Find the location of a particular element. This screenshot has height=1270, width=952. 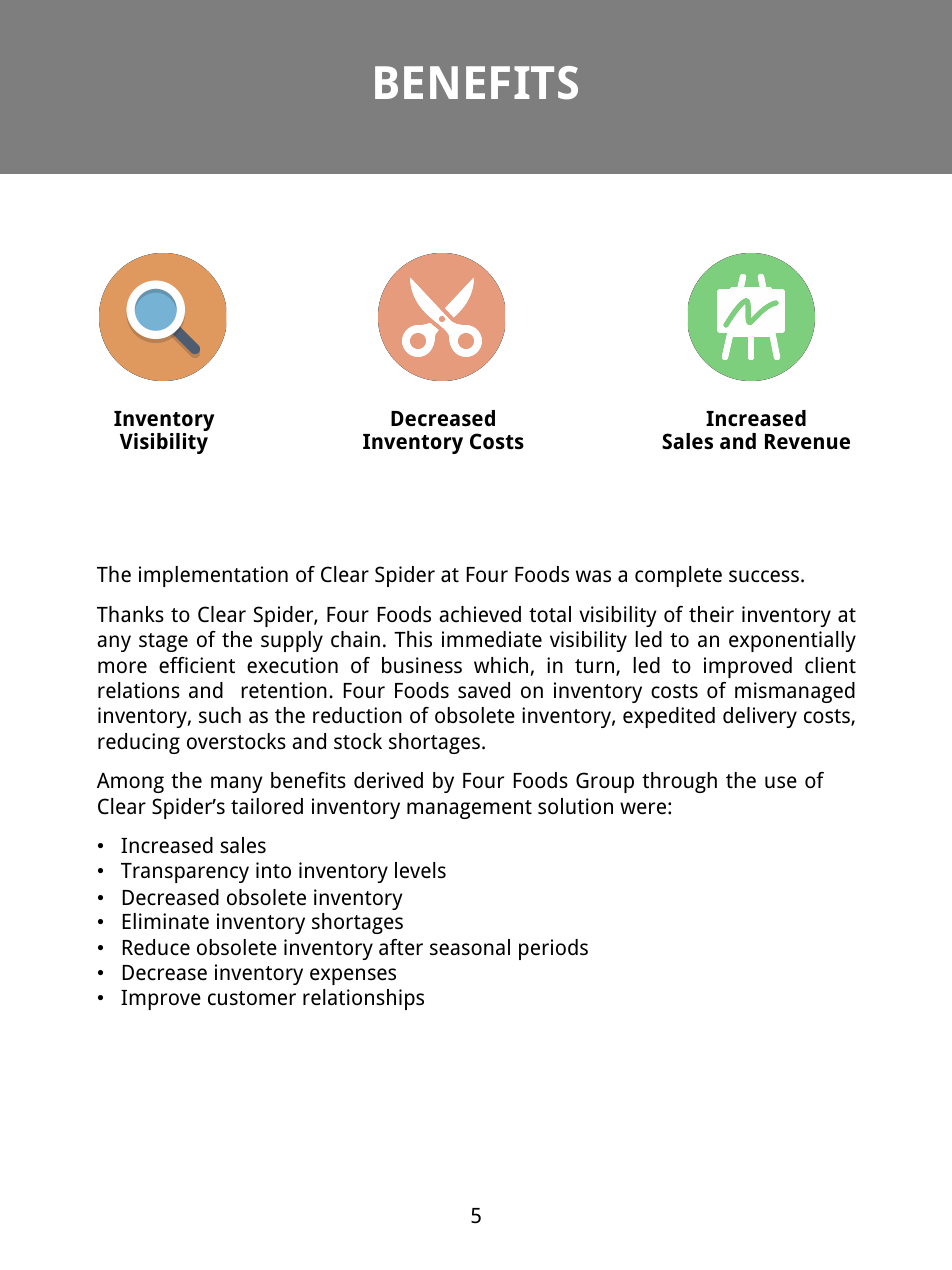

saved is located at coordinates (484, 690).
